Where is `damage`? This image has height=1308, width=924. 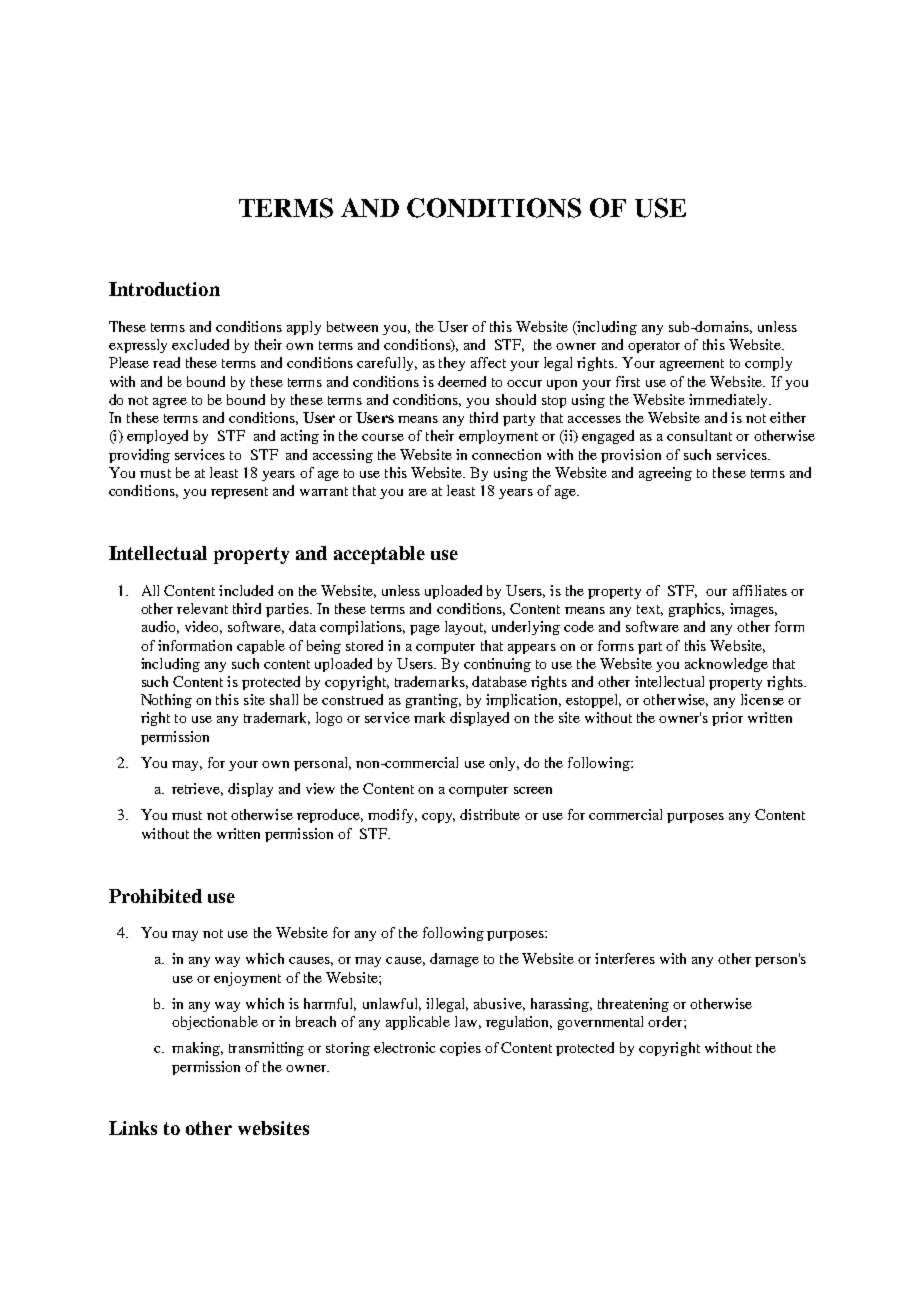
damage is located at coordinates (454, 960).
